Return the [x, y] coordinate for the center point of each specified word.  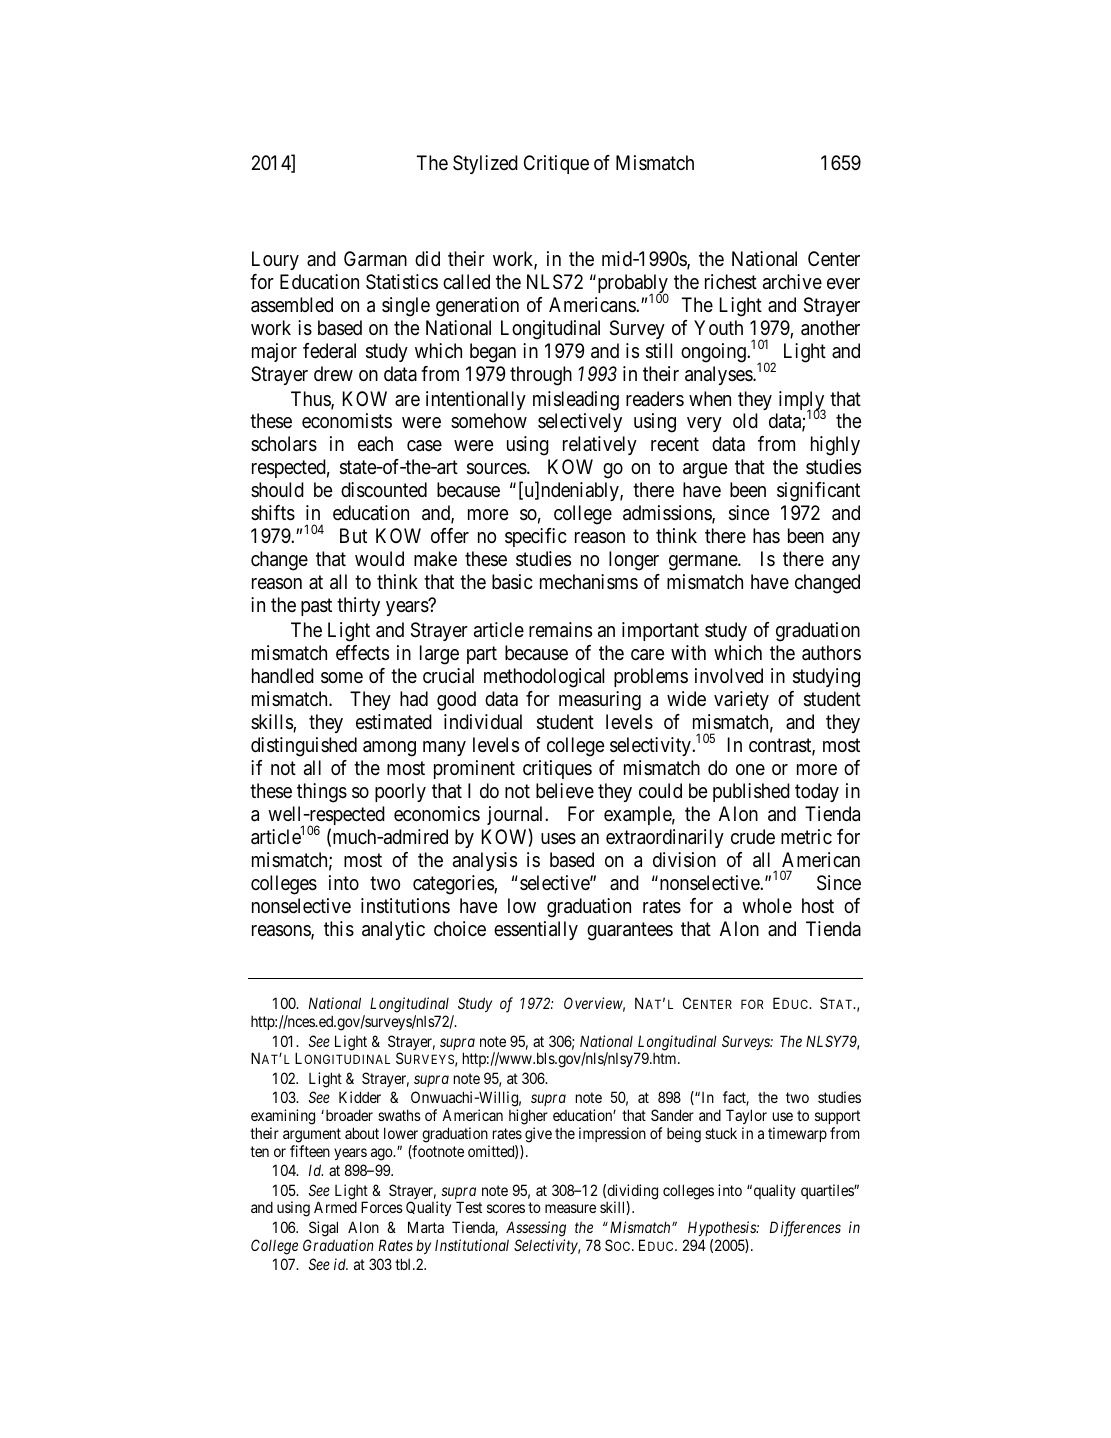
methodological [544, 678]
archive [792, 282]
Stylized [485, 164]
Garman [375, 259]
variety [741, 700]
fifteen [310, 1151]
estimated [394, 722]
